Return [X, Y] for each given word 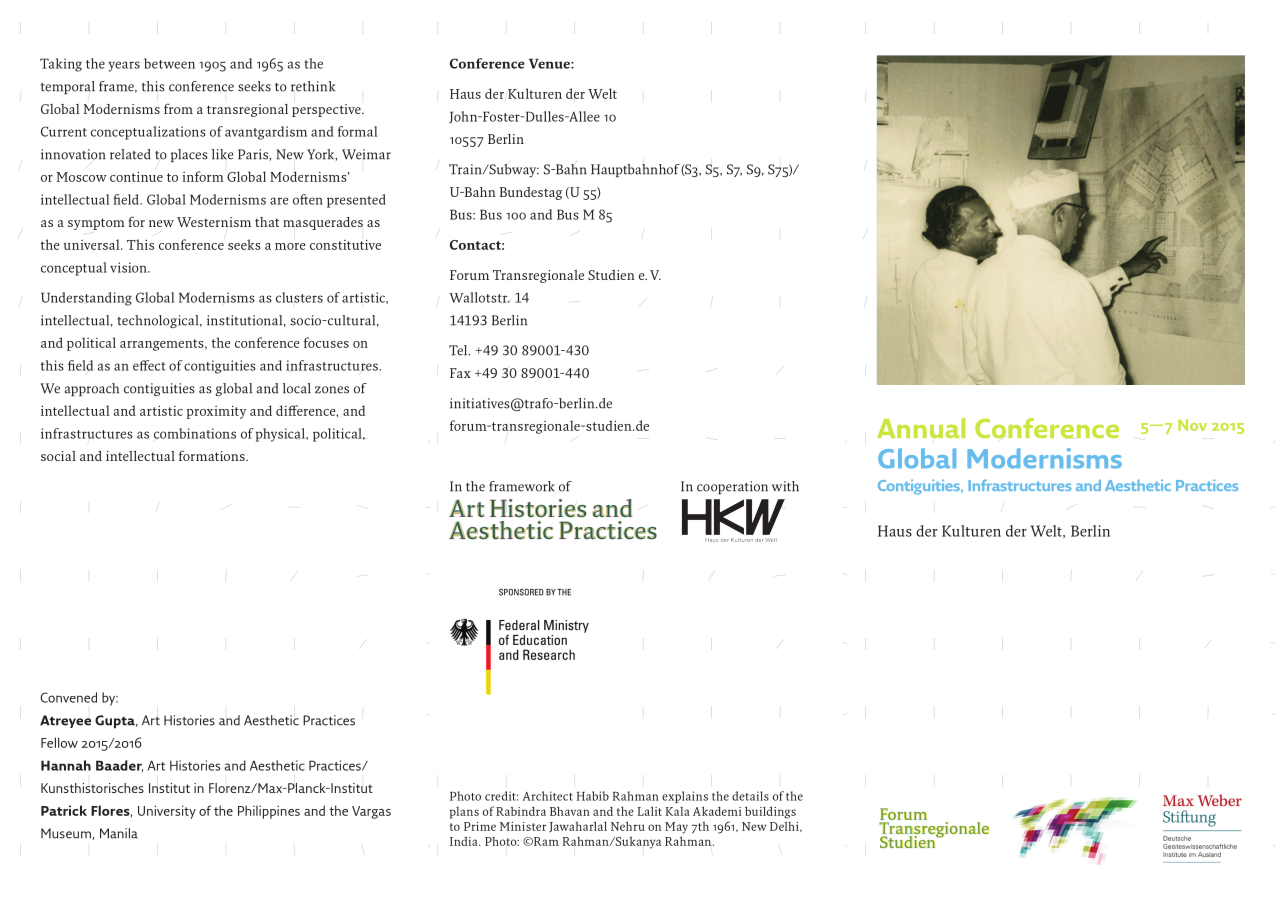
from [178, 108]
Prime [480, 826]
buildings [770, 812]
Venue [550, 63]
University [167, 812]
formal [357, 131]
